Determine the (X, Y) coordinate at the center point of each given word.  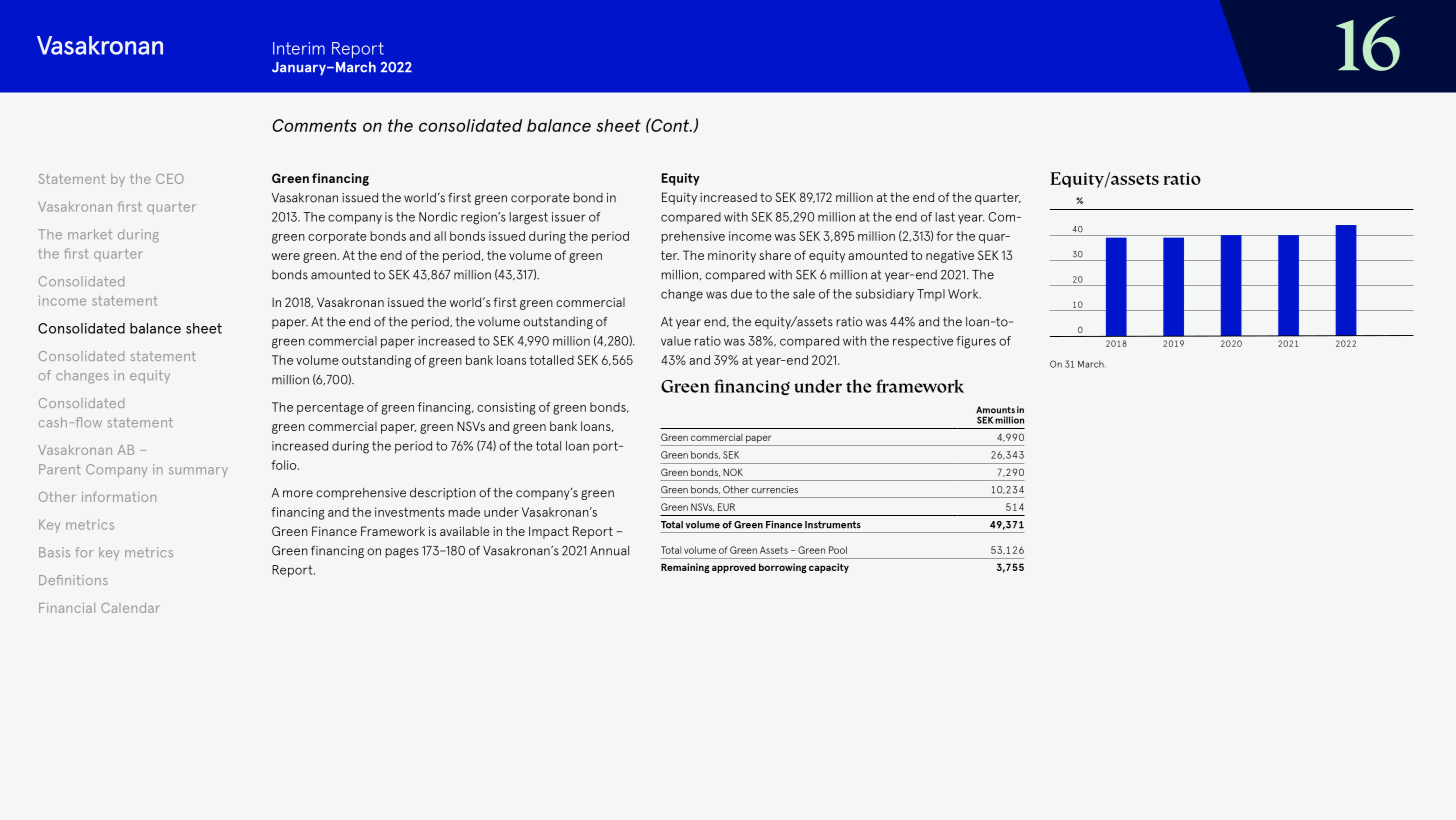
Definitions (73, 580)
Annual (609, 551)
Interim (299, 48)
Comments (314, 125)
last (945, 217)
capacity (829, 568)
